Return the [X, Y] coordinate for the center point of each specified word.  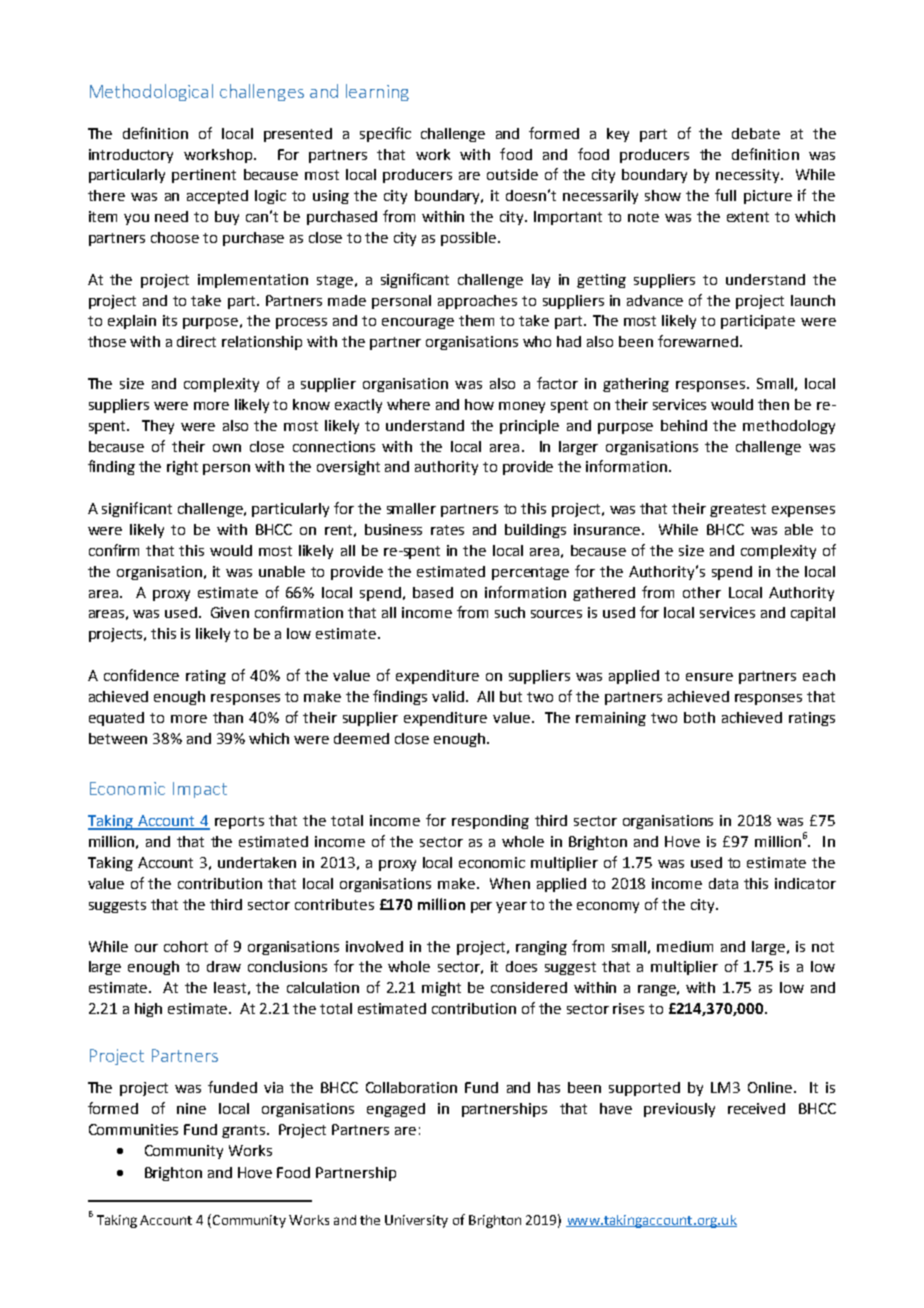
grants [245, 1131]
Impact [200, 790]
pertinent [204, 176]
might [441, 989]
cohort [186, 946]
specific [385, 134]
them [476, 320]
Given [230, 612]
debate [756, 133]
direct [196, 341]
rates [447, 530]
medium [685, 946]
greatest [738, 510]
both [699, 717]
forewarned [698, 341]
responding [490, 822]
